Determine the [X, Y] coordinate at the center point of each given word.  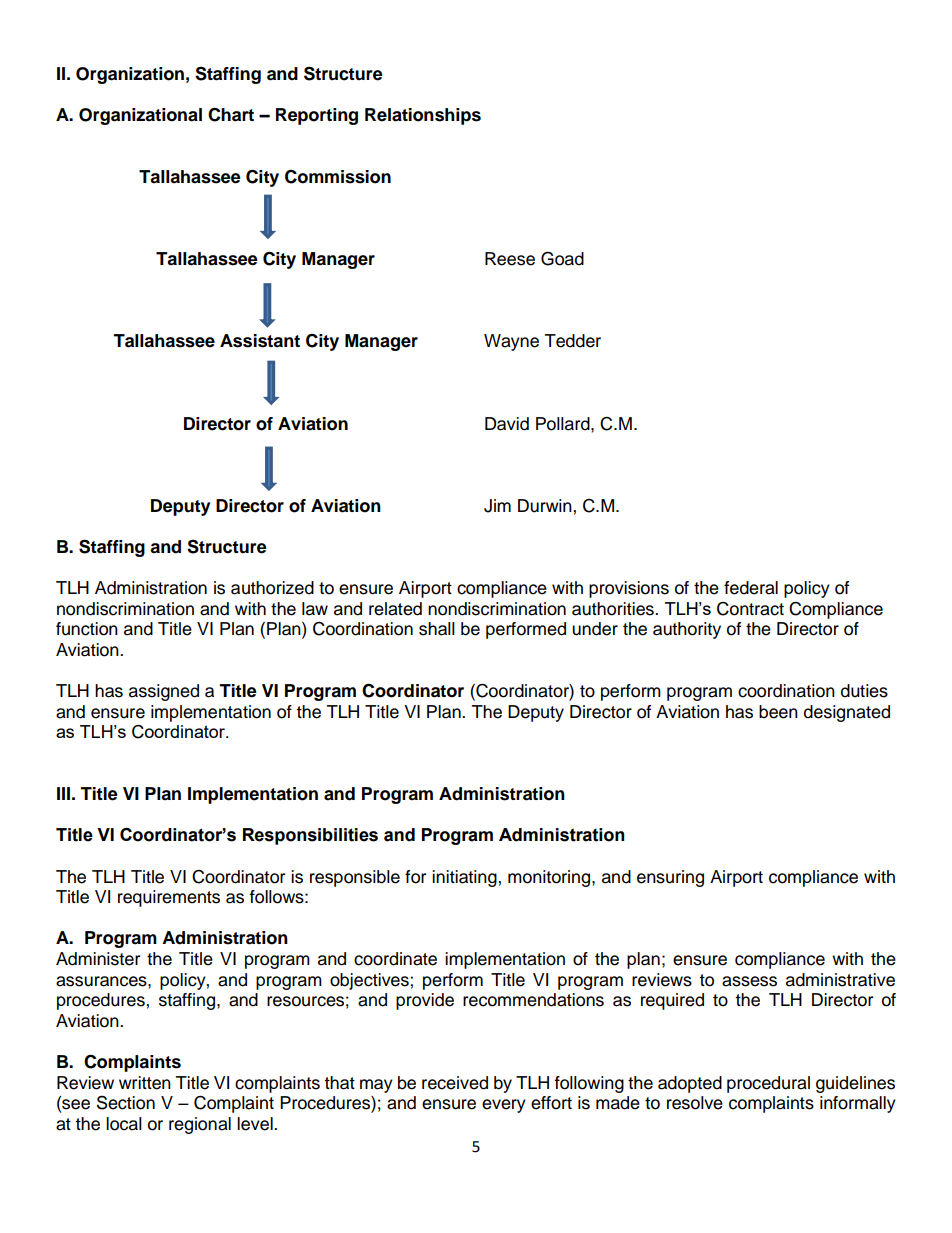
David [507, 424]
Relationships [423, 116]
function [87, 629]
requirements [169, 898]
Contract [750, 609]
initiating [465, 878]
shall [437, 629]
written [145, 1083]
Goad [562, 258]
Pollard [564, 424]
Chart [231, 114]
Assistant [260, 341]
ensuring [670, 878]
